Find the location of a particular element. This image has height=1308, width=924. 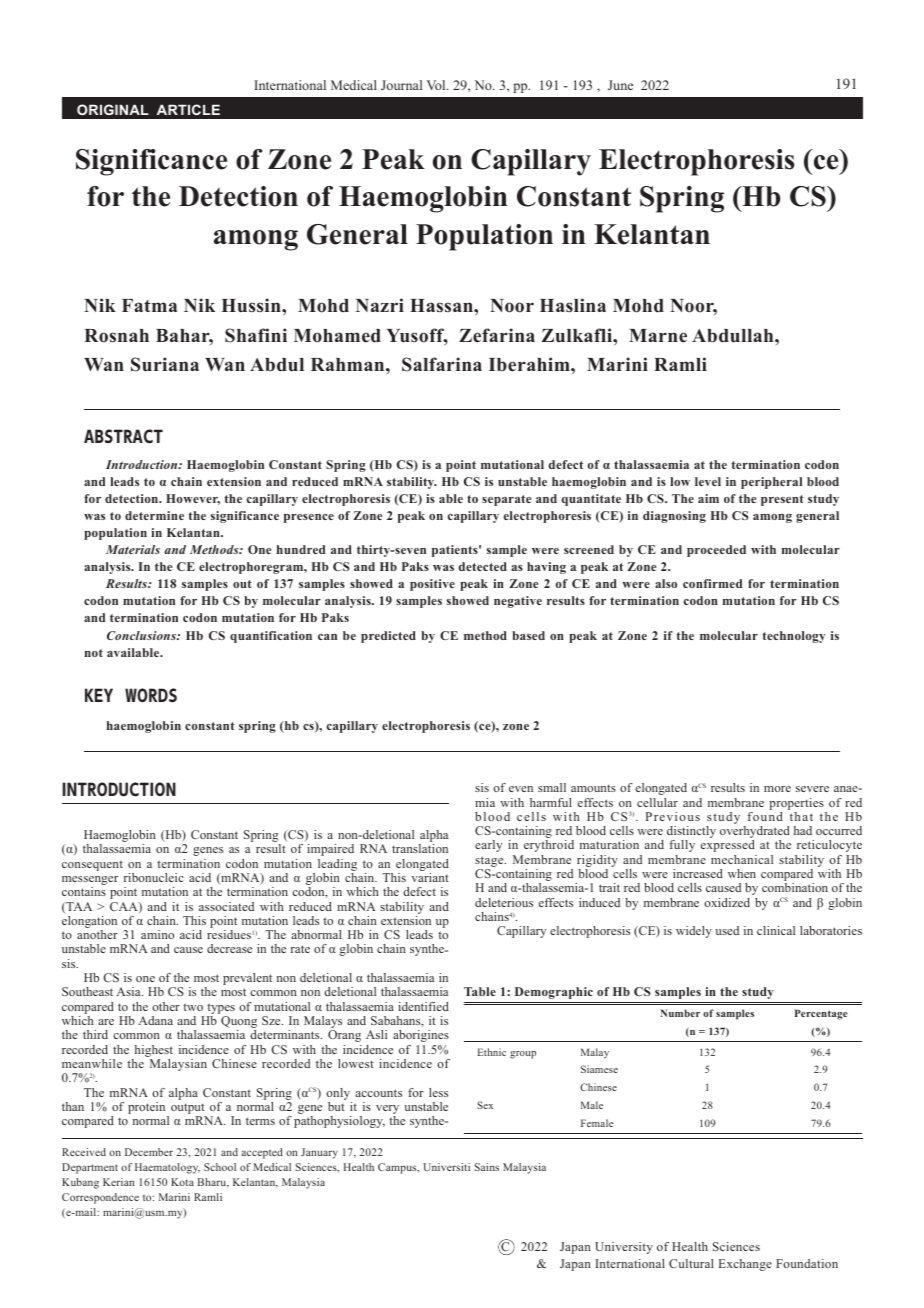

peripheral is located at coordinates (771, 483).
